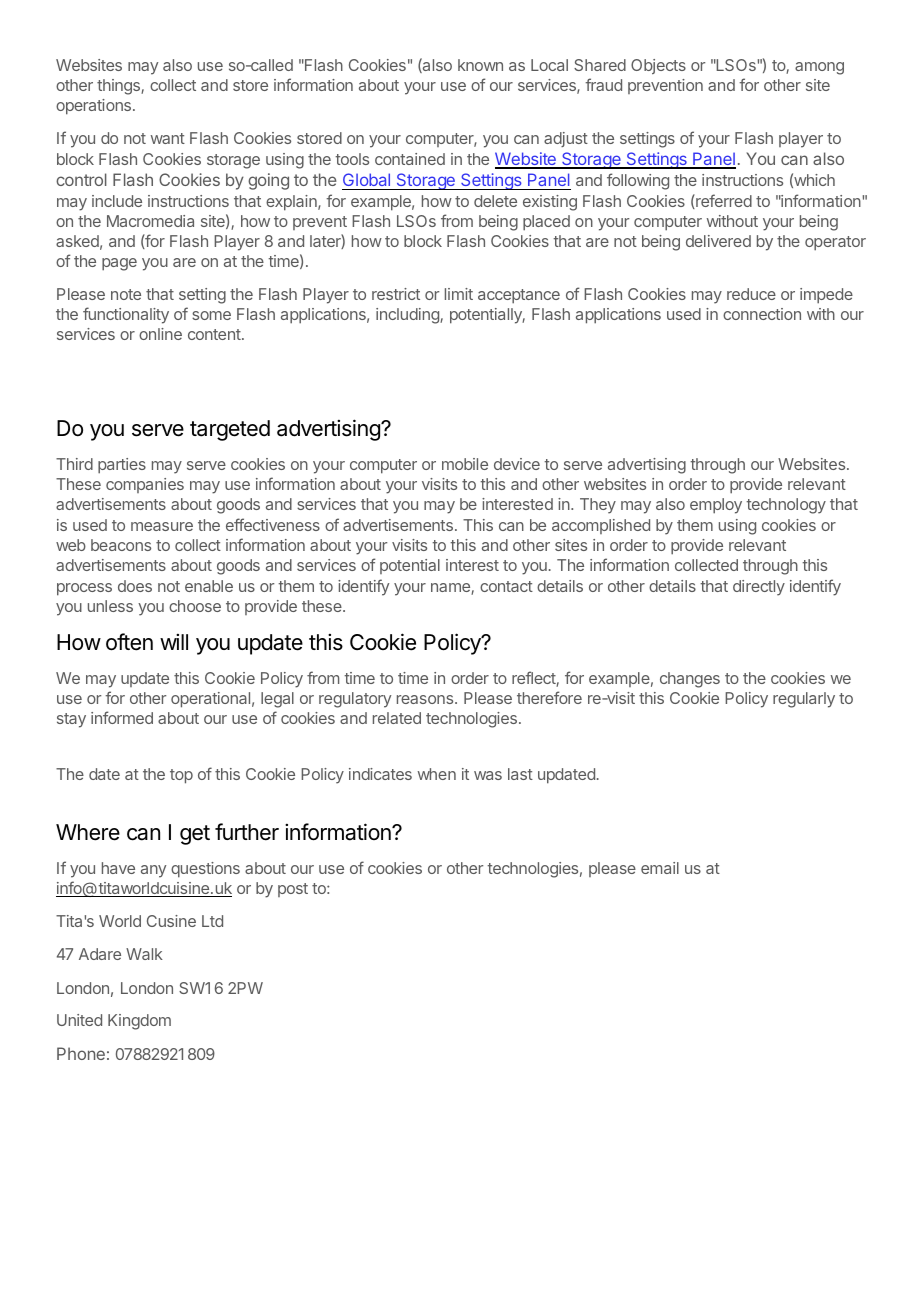 The height and width of the screenshot is (1308, 924). What do you see at coordinates (660, 868) in the screenshot?
I see `email` at bounding box center [660, 868].
